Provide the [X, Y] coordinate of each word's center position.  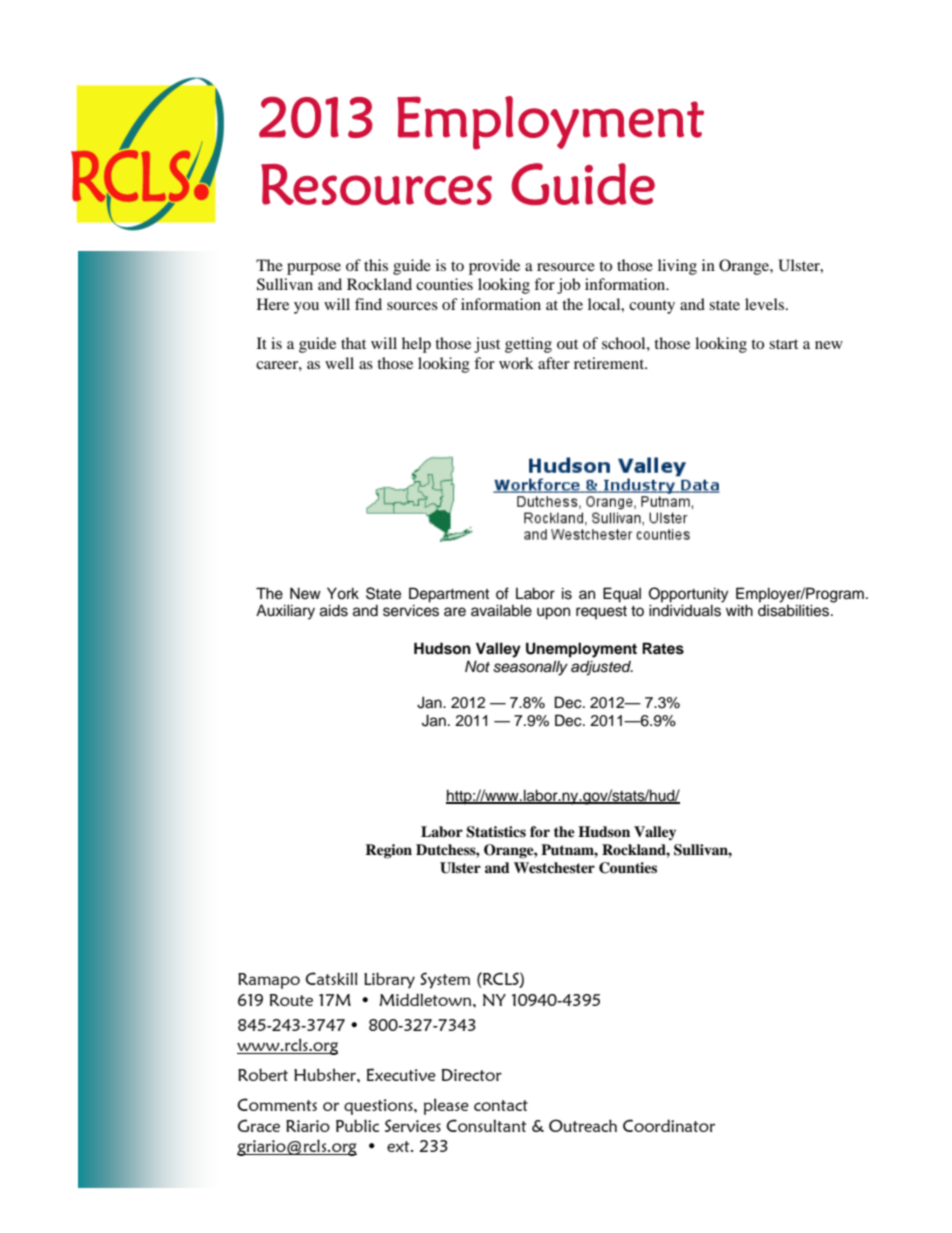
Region [388, 851]
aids [334, 610]
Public [357, 1125]
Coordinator [669, 1125]
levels [766, 304]
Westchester [554, 867]
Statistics [496, 832]
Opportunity [688, 595]
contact [501, 1105]
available [501, 610]
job [568, 286]
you [306, 308]
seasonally [530, 668]
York [343, 593]
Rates [663, 648]
